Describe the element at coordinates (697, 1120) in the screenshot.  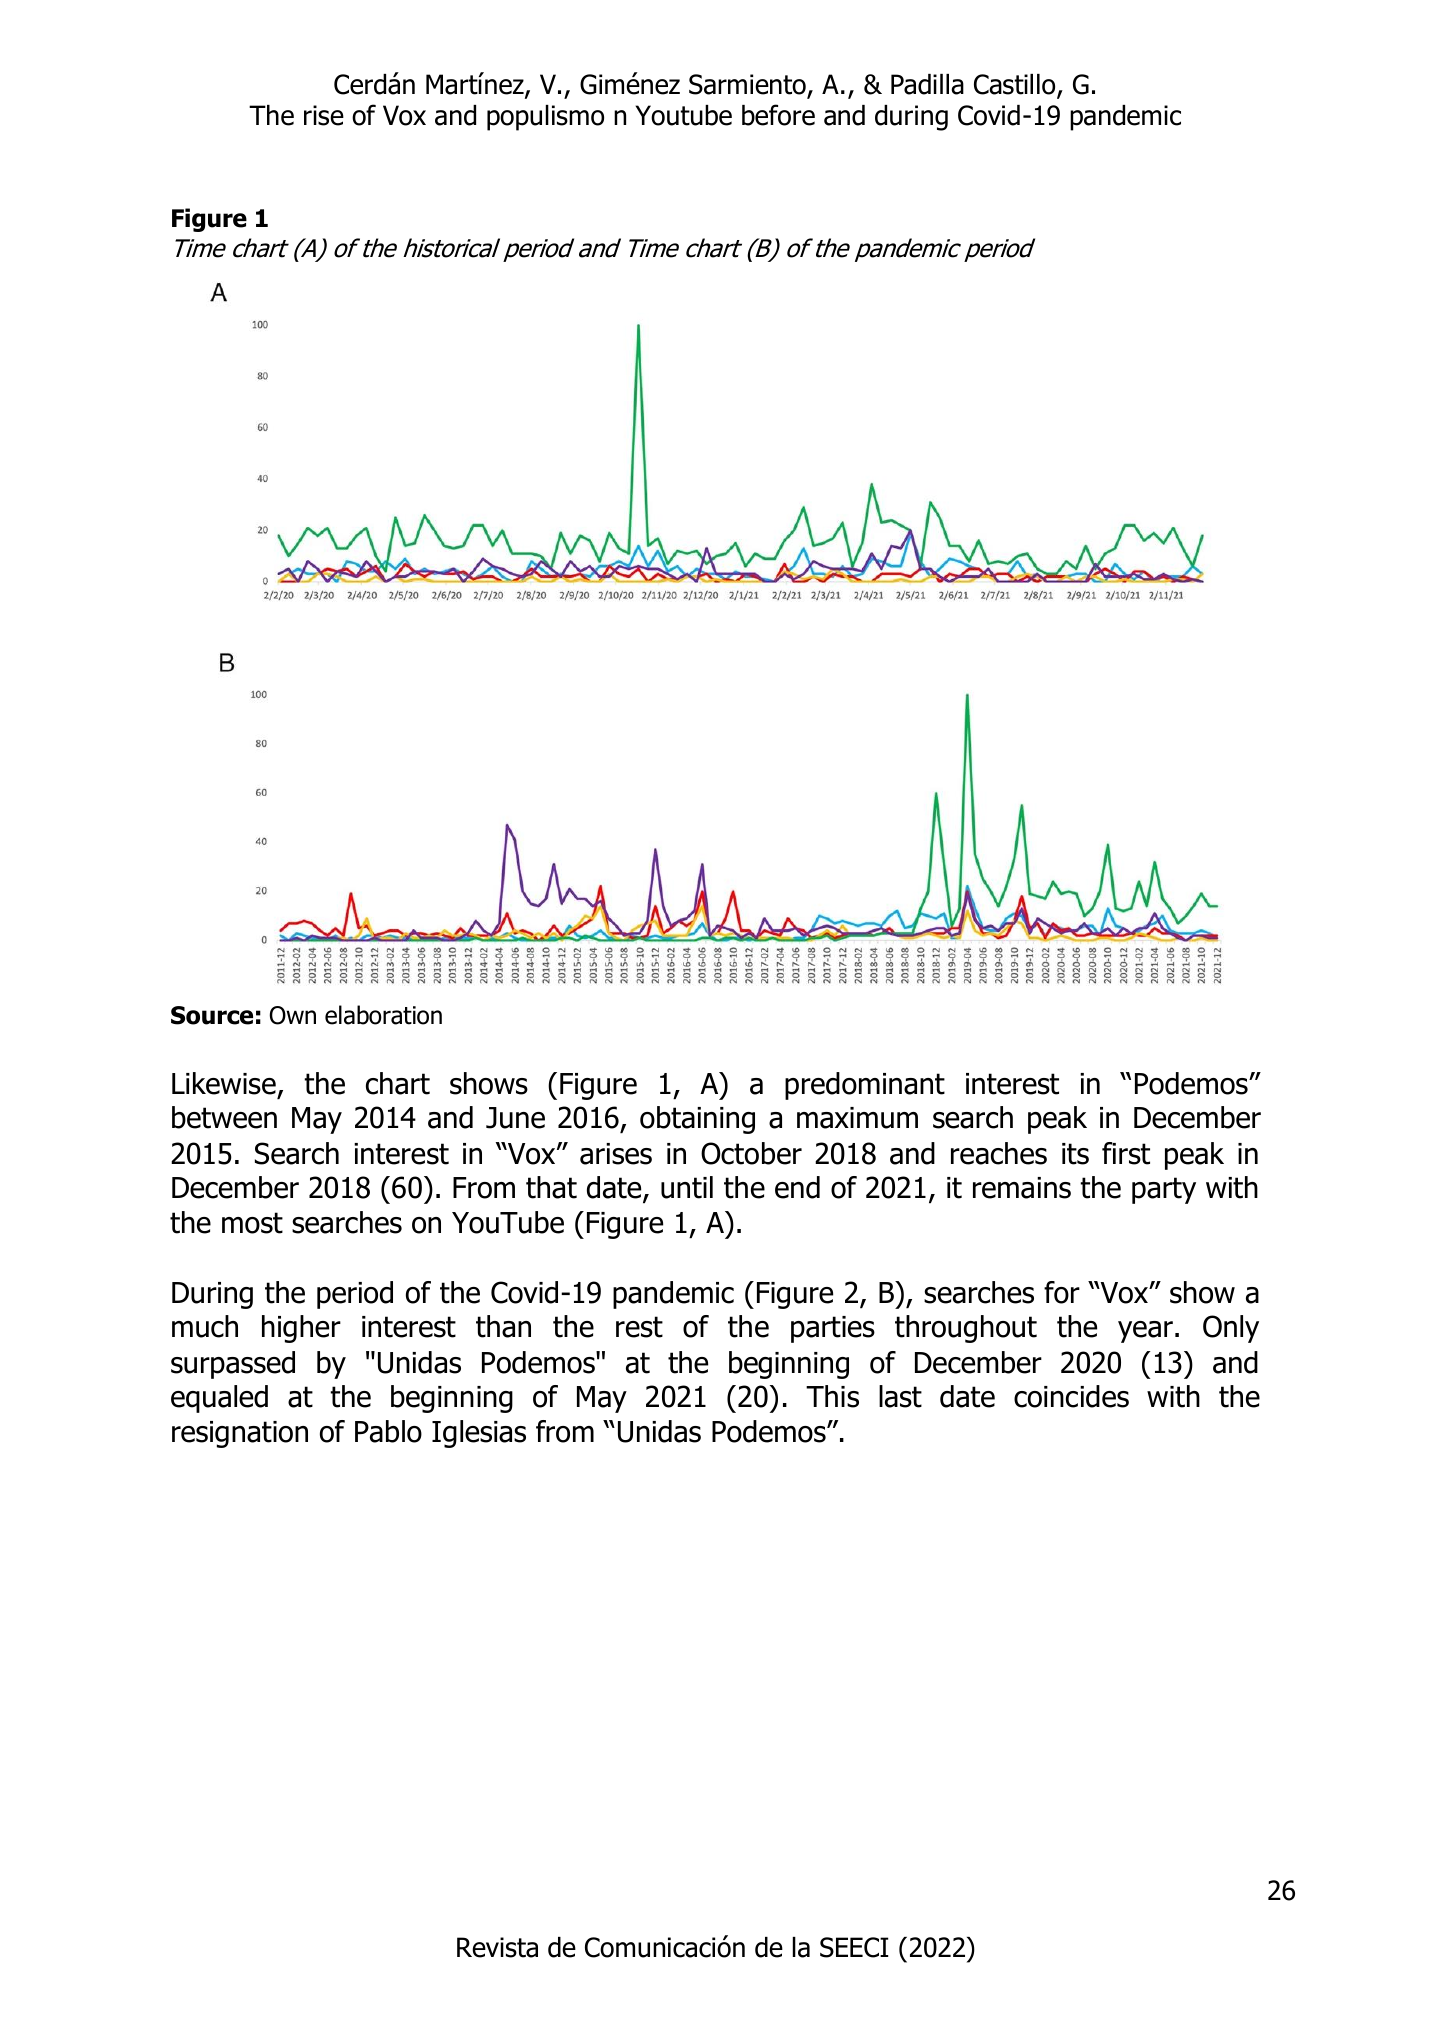
I see `obtaining` at that location.
